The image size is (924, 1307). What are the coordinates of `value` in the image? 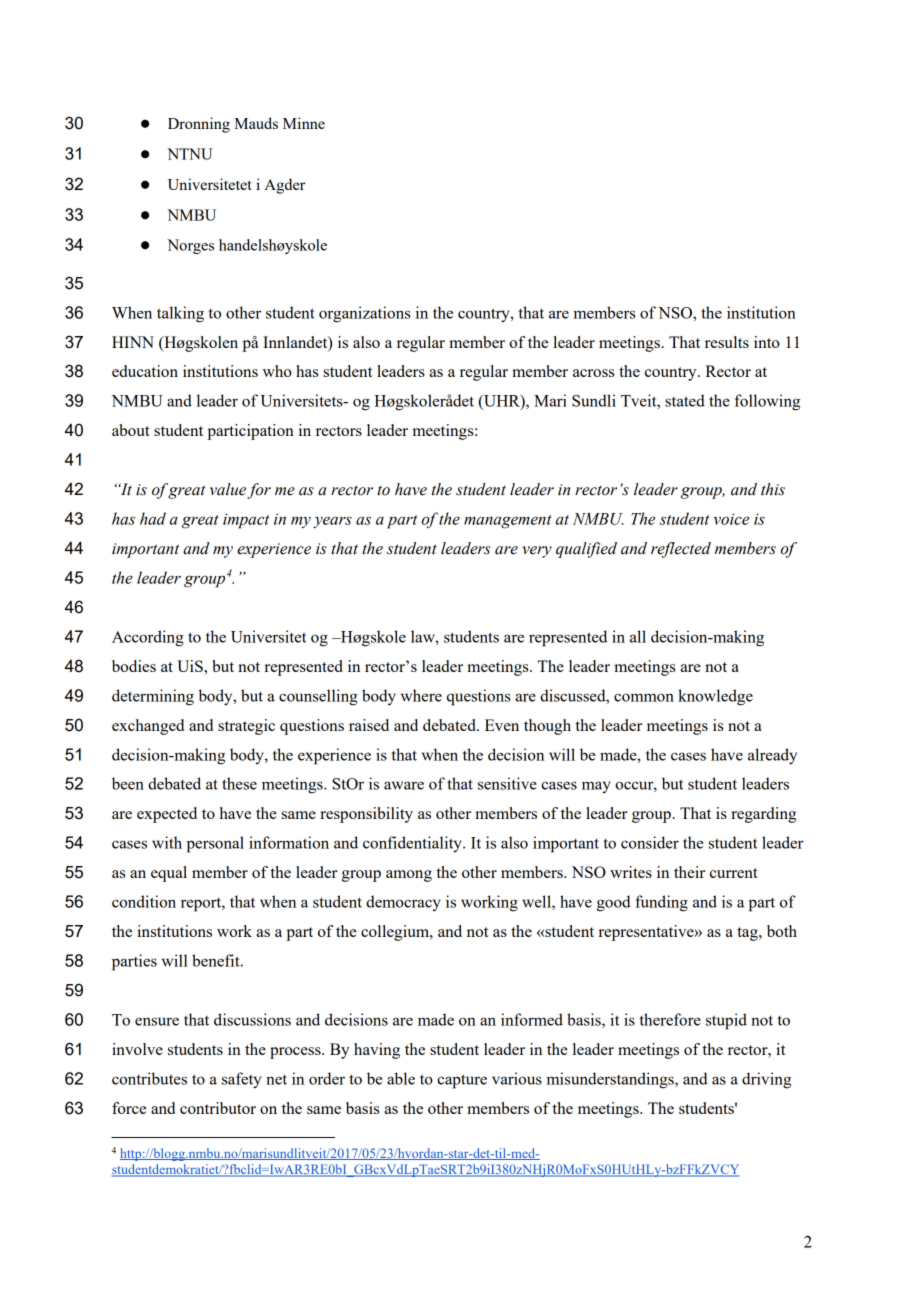 It's located at (228, 489).
